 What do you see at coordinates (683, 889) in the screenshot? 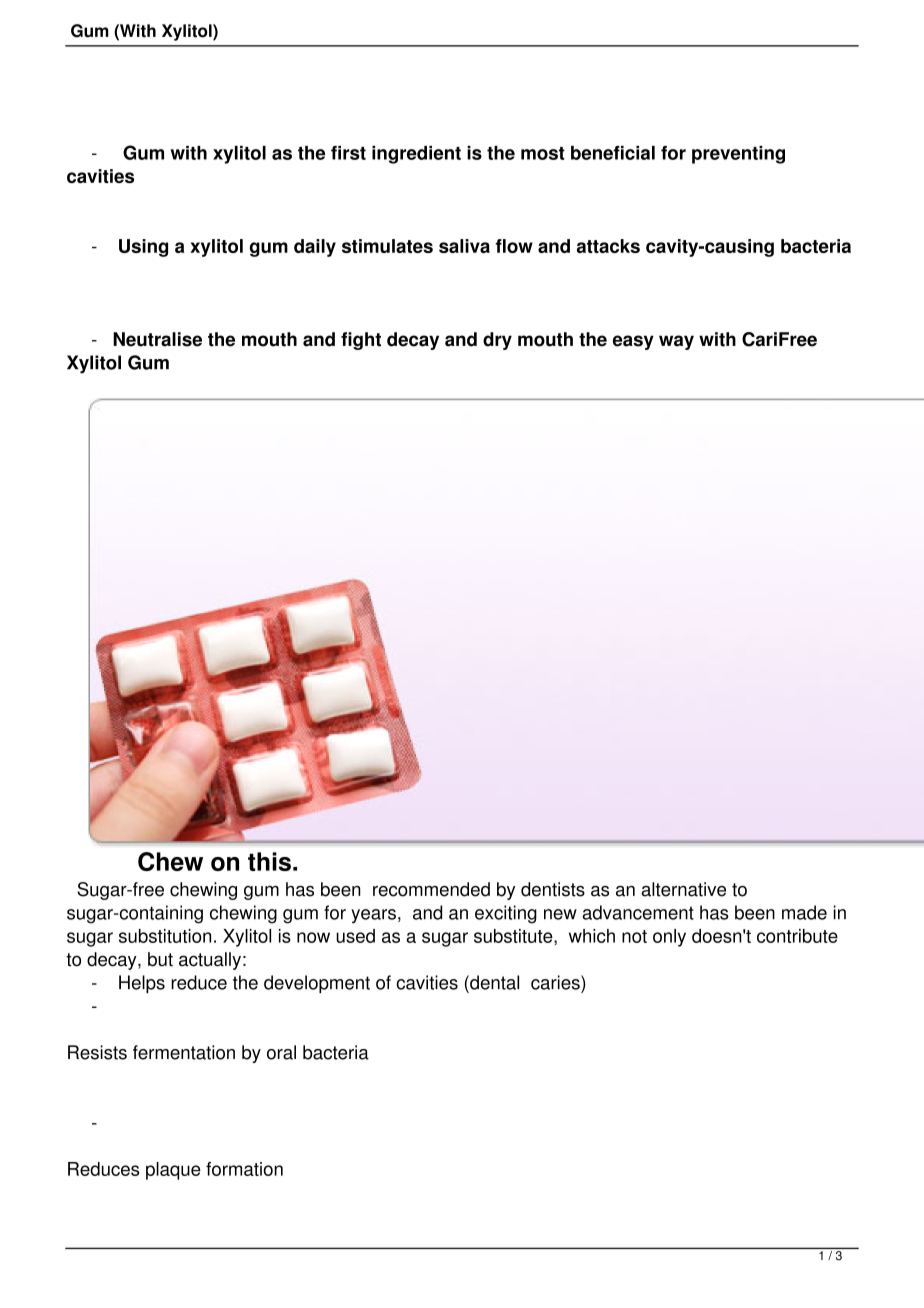
I see `alternative` at bounding box center [683, 889].
